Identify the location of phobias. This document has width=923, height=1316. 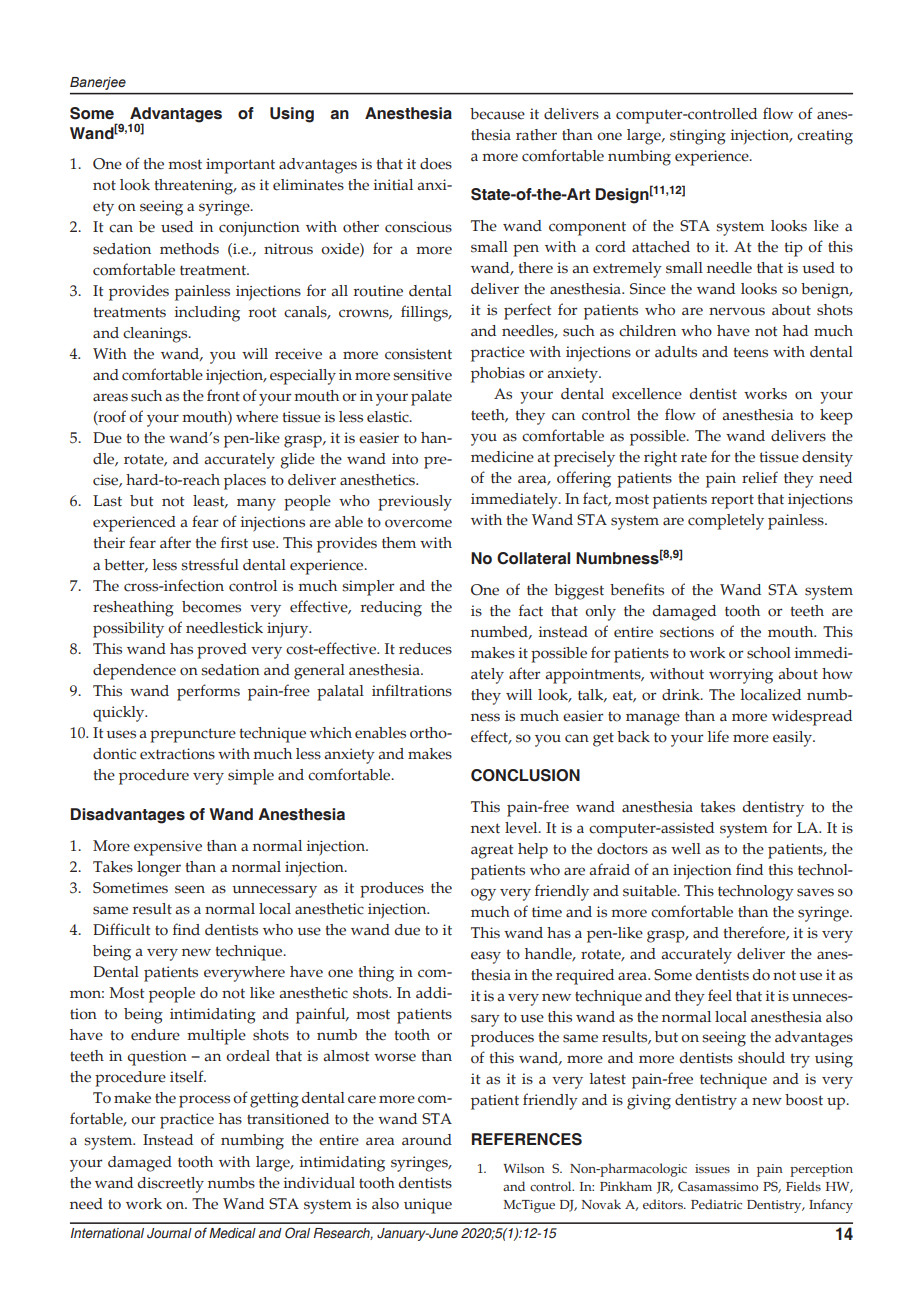
(498, 375).
